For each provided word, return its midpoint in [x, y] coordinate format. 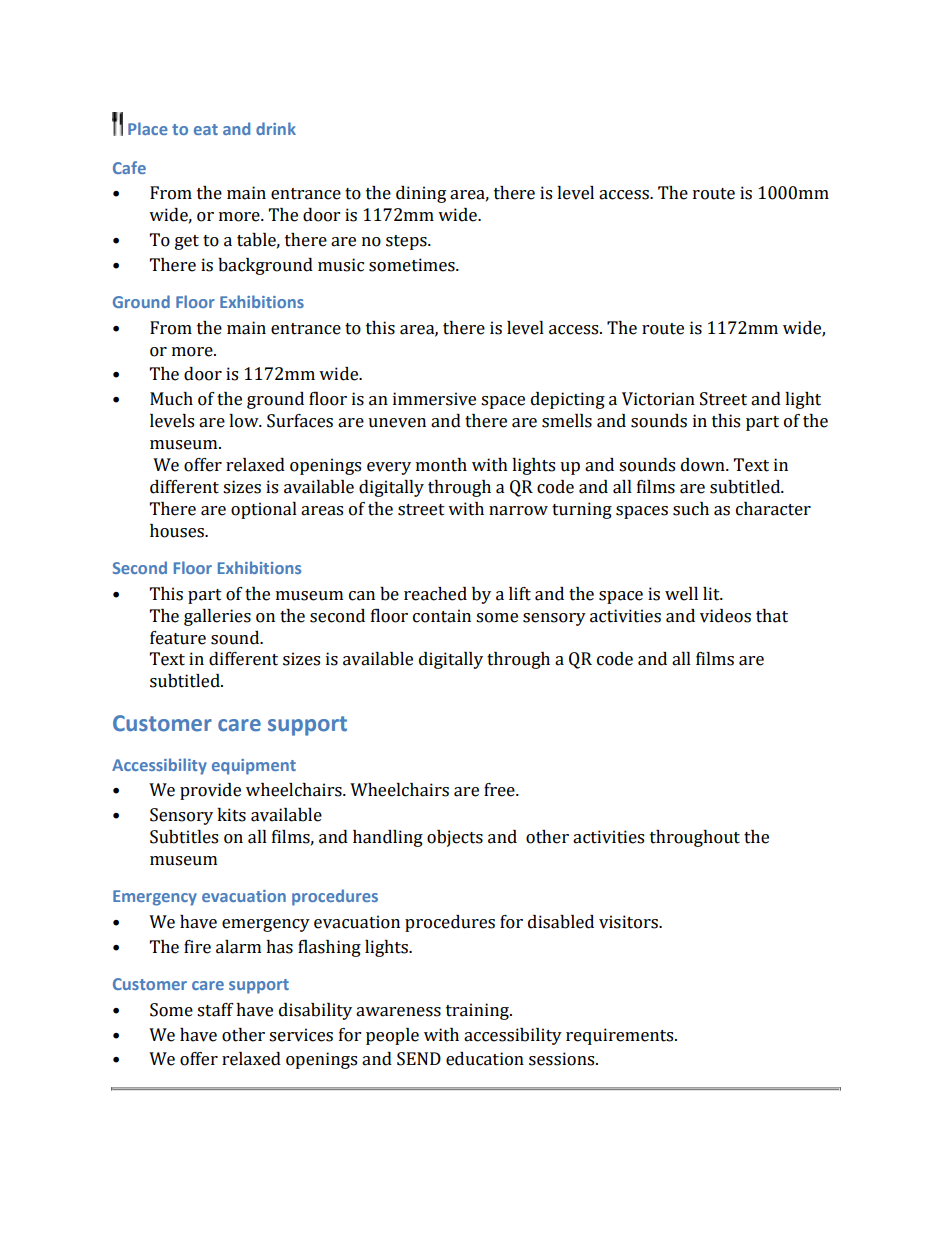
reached [435, 594]
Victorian [658, 399]
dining [421, 194]
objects [455, 838]
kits [231, 815]
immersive [434, 399]
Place [148, 128]
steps [407, 242]
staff [215, 1010]
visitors [629, 922]
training [478, 1011]
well [681, 594]
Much [171, 399]
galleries [217, 617]
